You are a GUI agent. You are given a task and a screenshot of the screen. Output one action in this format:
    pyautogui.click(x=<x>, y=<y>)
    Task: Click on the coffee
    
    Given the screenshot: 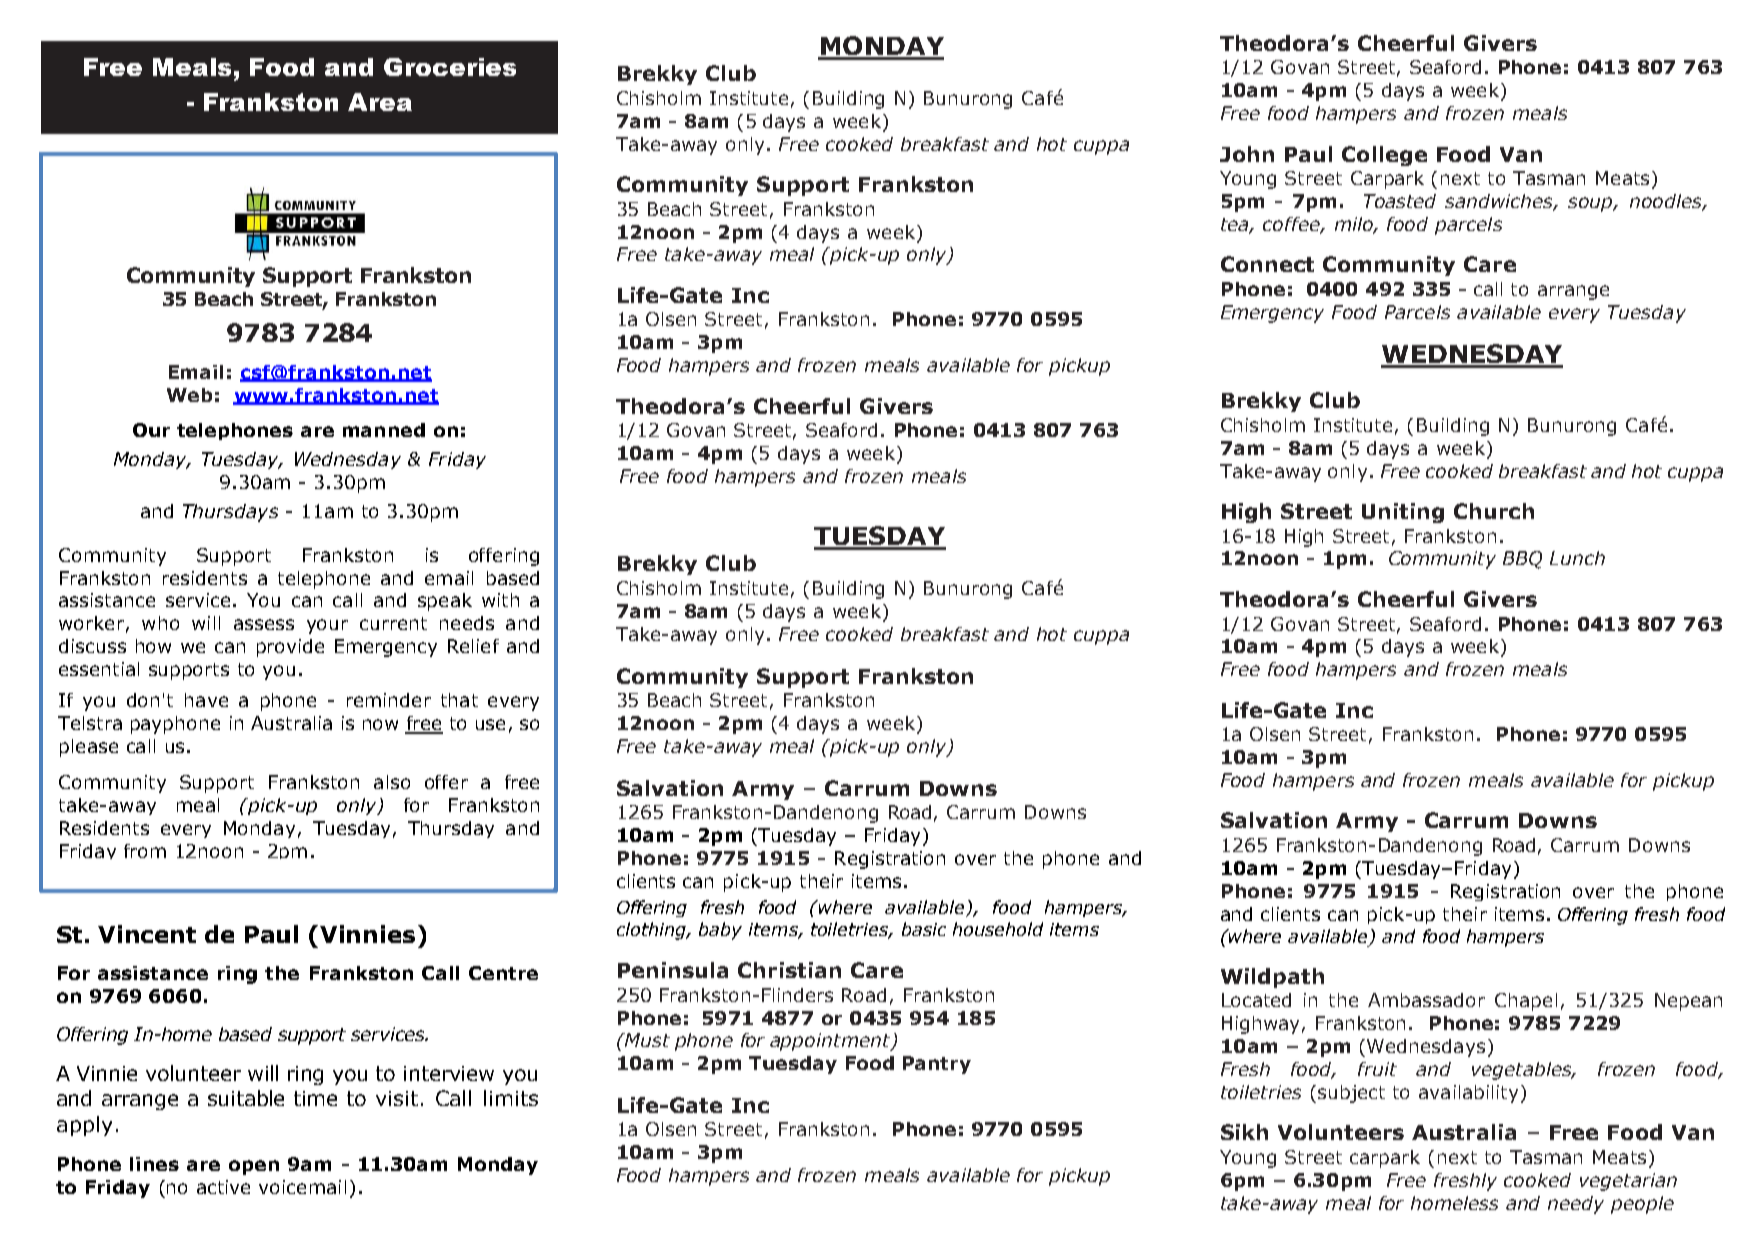 What is the action you would take?
    pyautogui.click(x=1292, y=225)
